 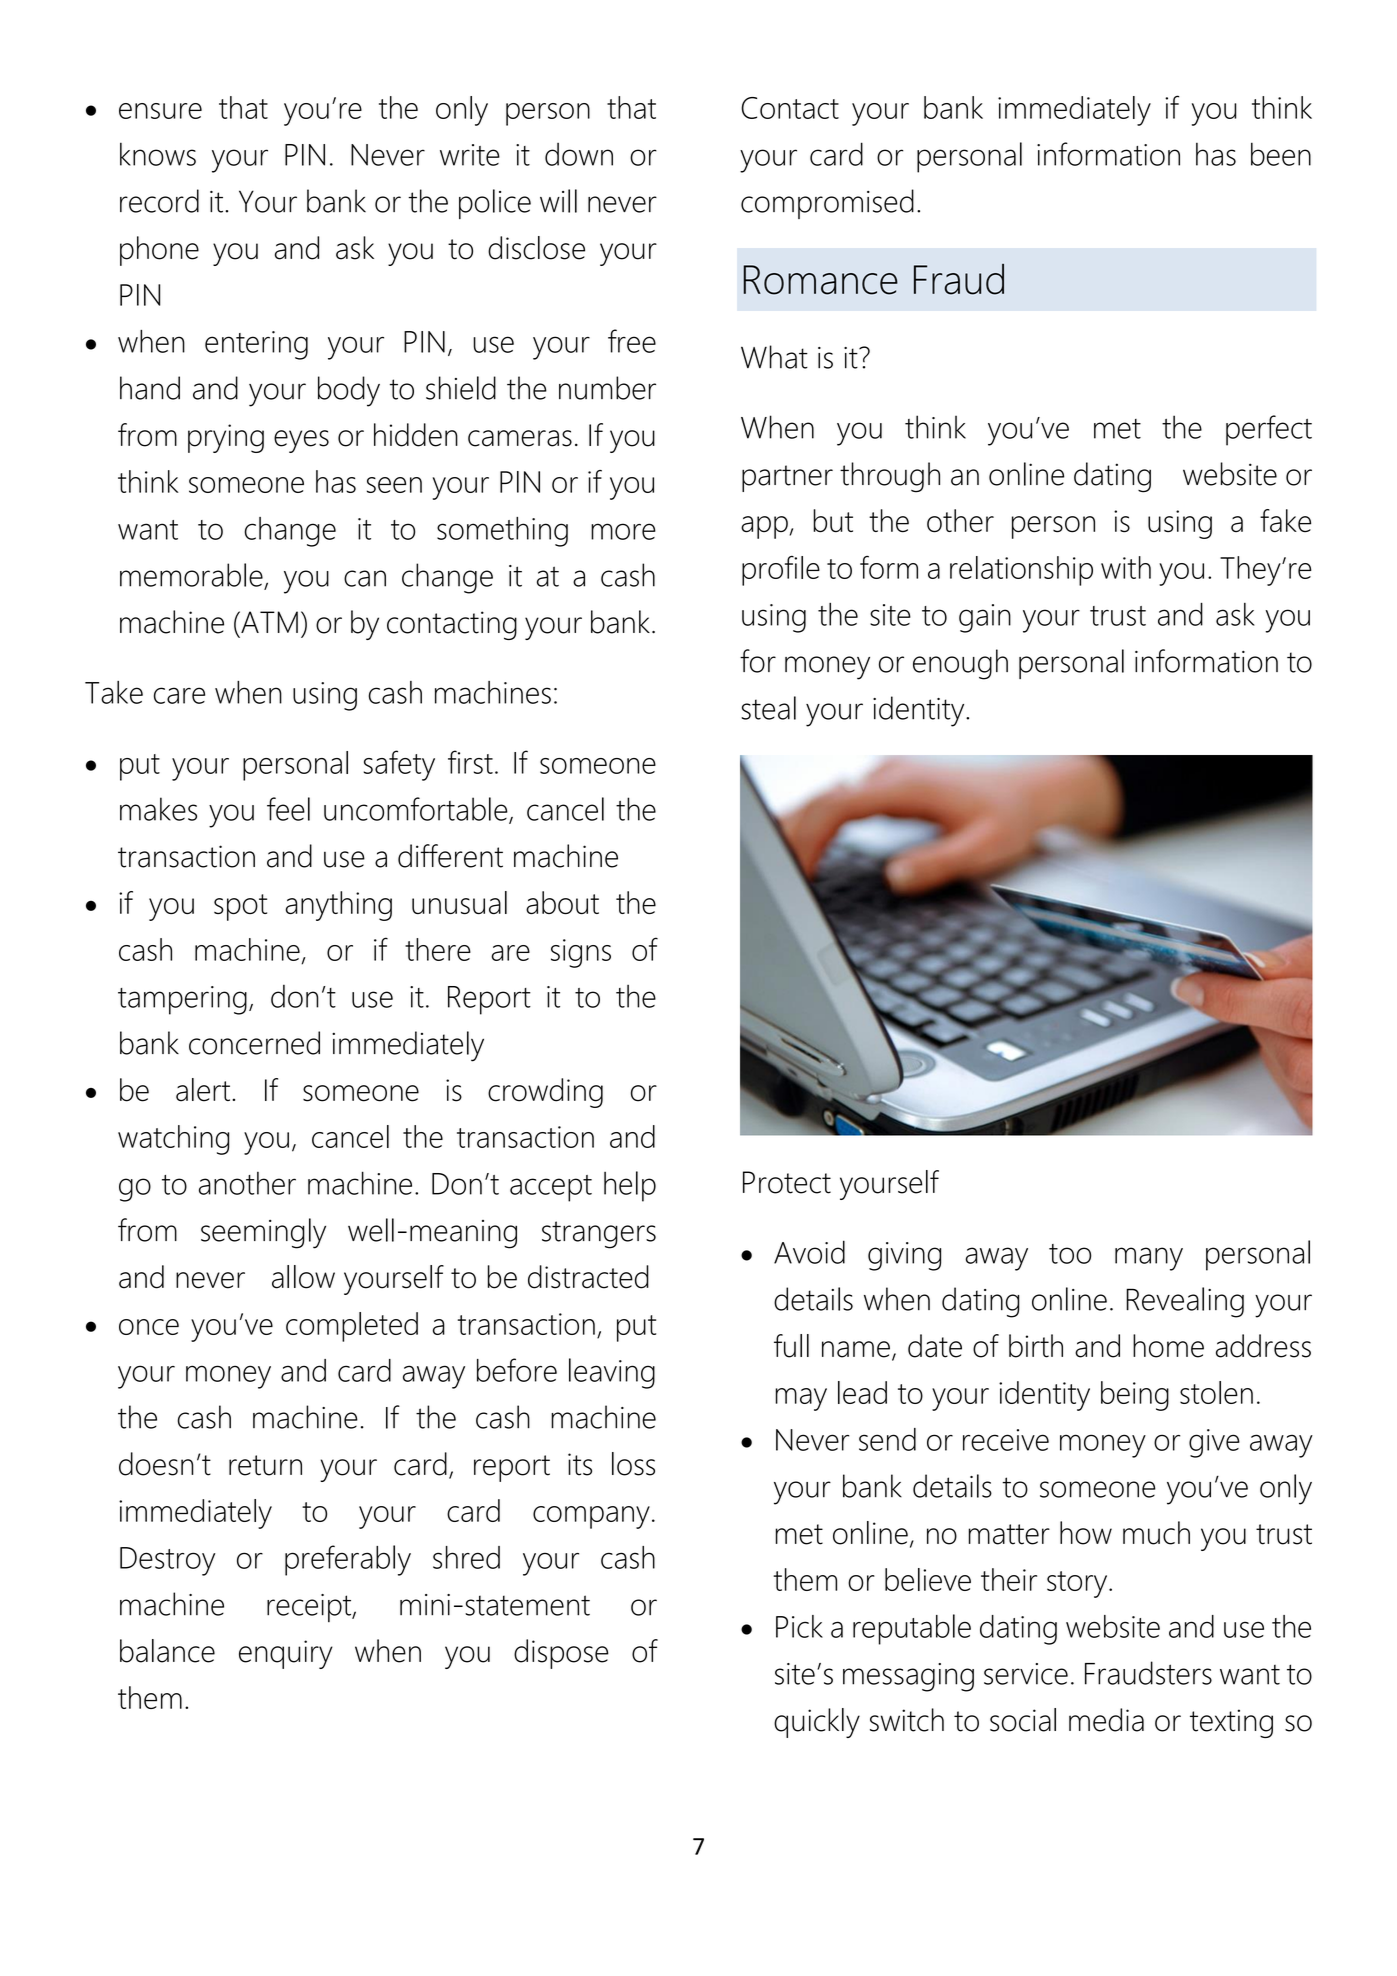 I want to click on distracted, so click(x=588, y=1277).
